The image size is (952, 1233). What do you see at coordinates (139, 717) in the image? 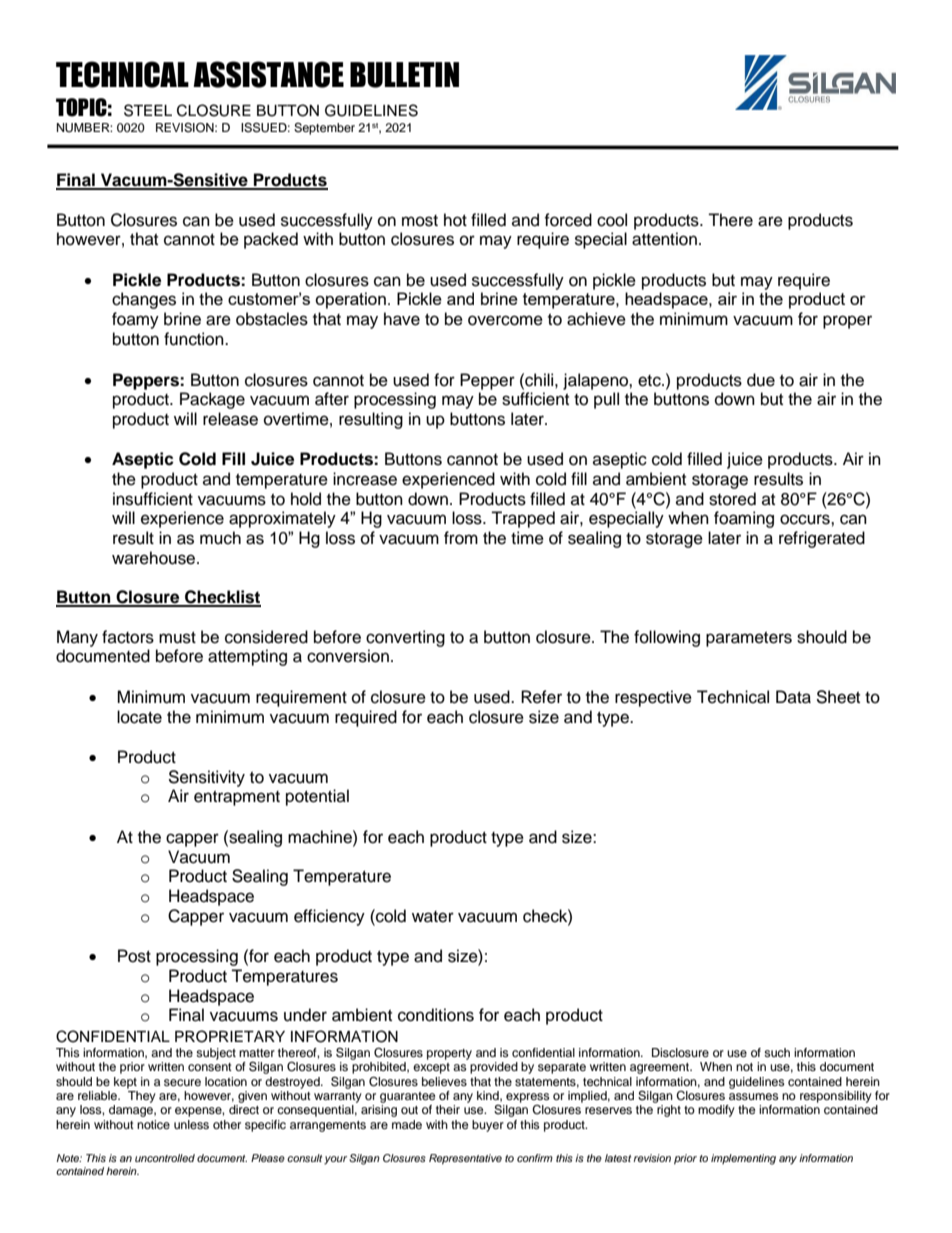
I see `locate` at bounding box center [139, 717].
